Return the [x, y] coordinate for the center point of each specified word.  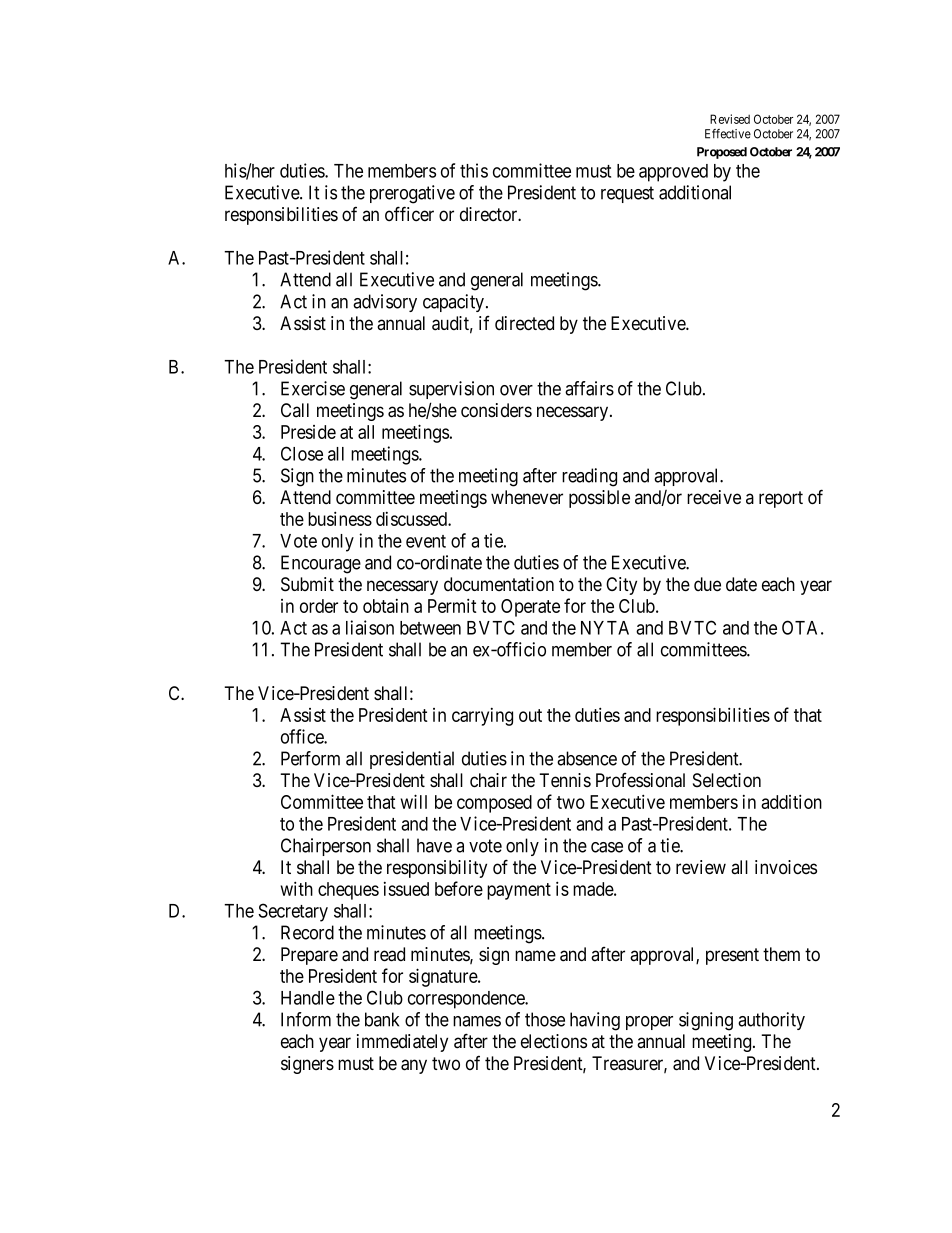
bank [382, 1019]
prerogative [412, 194]
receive [714, 497]
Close [302, 453]
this [474, 170]
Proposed [722, 153]
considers [496, 410]
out [530, 715]
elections [554, 1041]
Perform [310, 758]
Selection [727, 780]
